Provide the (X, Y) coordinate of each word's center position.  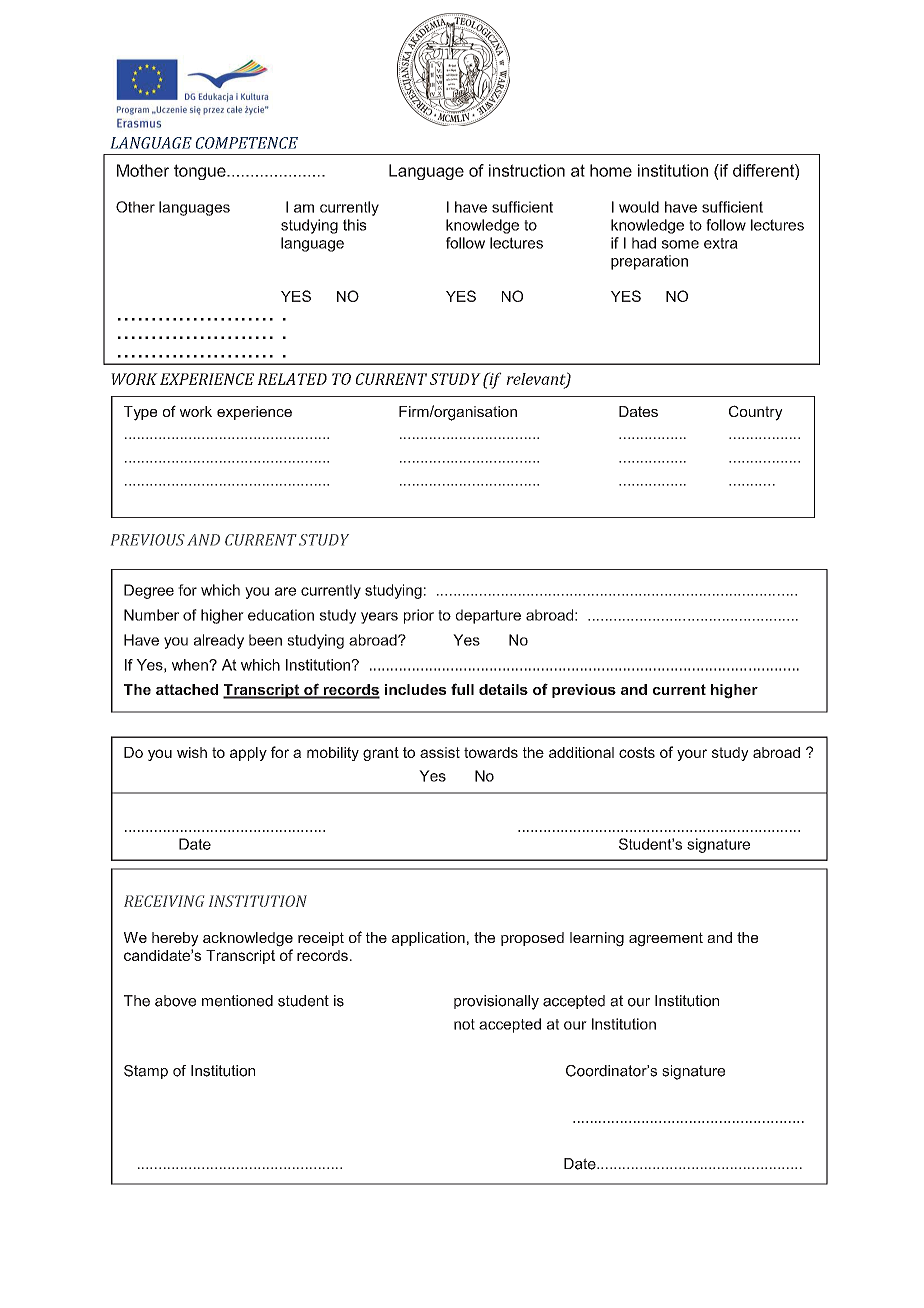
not (464, 1024)
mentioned (237, 1001)
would (639, 207)
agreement (666, 939)
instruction (527, 170)
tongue (201, 172)
